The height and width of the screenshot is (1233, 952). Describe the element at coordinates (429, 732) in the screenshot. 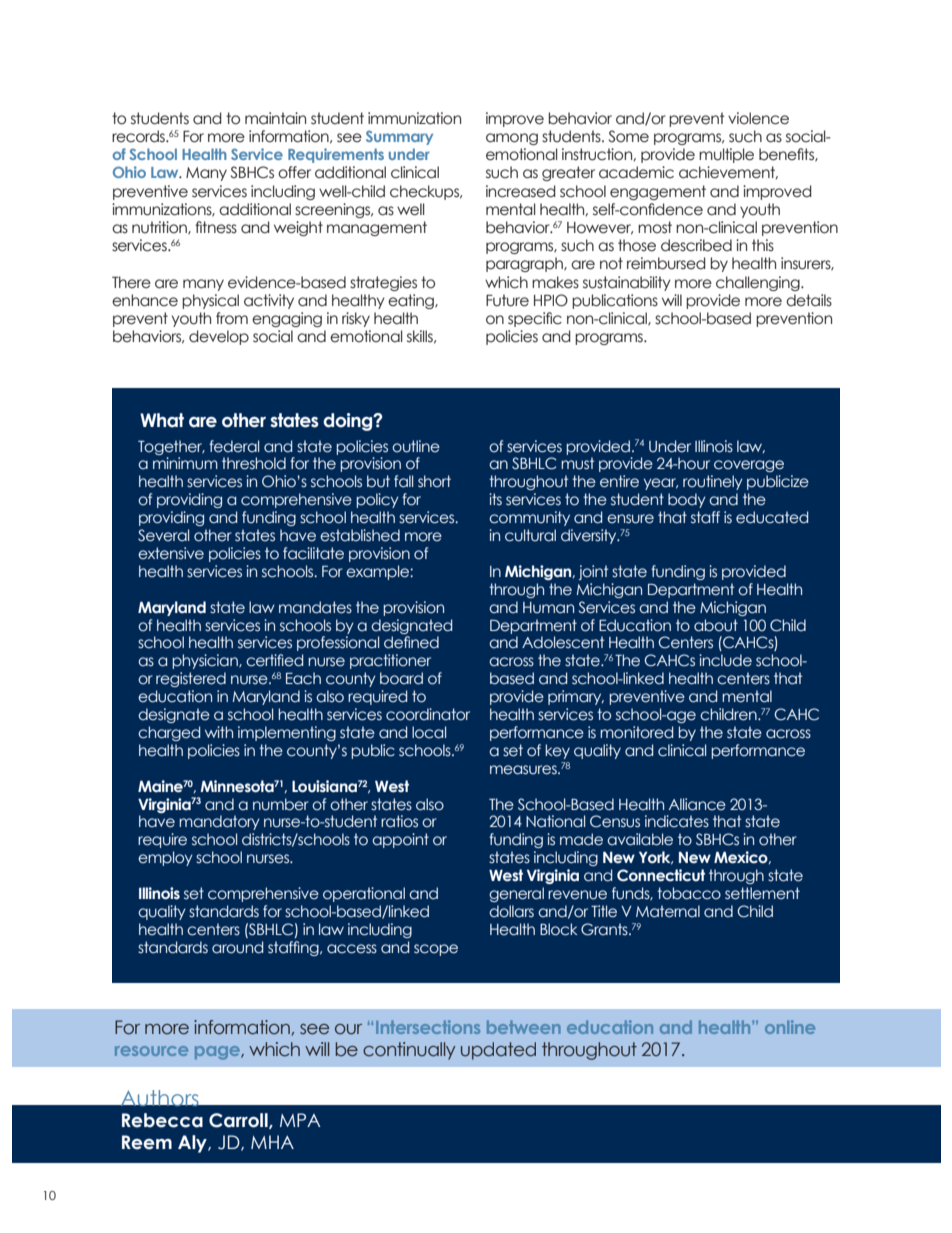

I see `local` at that location.
